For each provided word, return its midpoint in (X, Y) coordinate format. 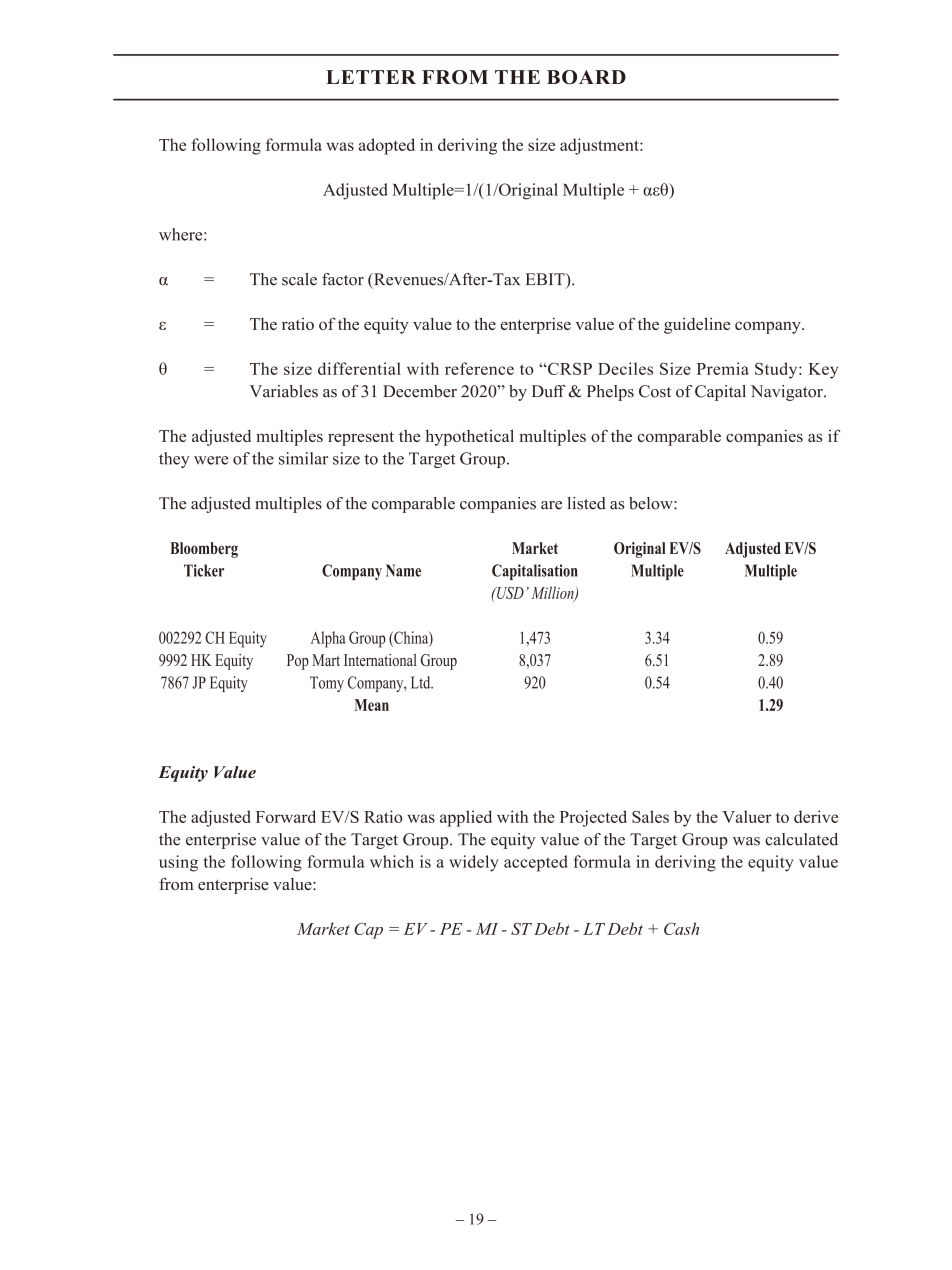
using (178, 863)
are (551, 505)
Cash (681, 928)
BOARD (586, 77)
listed (586, 503)
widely (474, 863)
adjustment (600, 146)
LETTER (371, 77)
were (211, 460)
